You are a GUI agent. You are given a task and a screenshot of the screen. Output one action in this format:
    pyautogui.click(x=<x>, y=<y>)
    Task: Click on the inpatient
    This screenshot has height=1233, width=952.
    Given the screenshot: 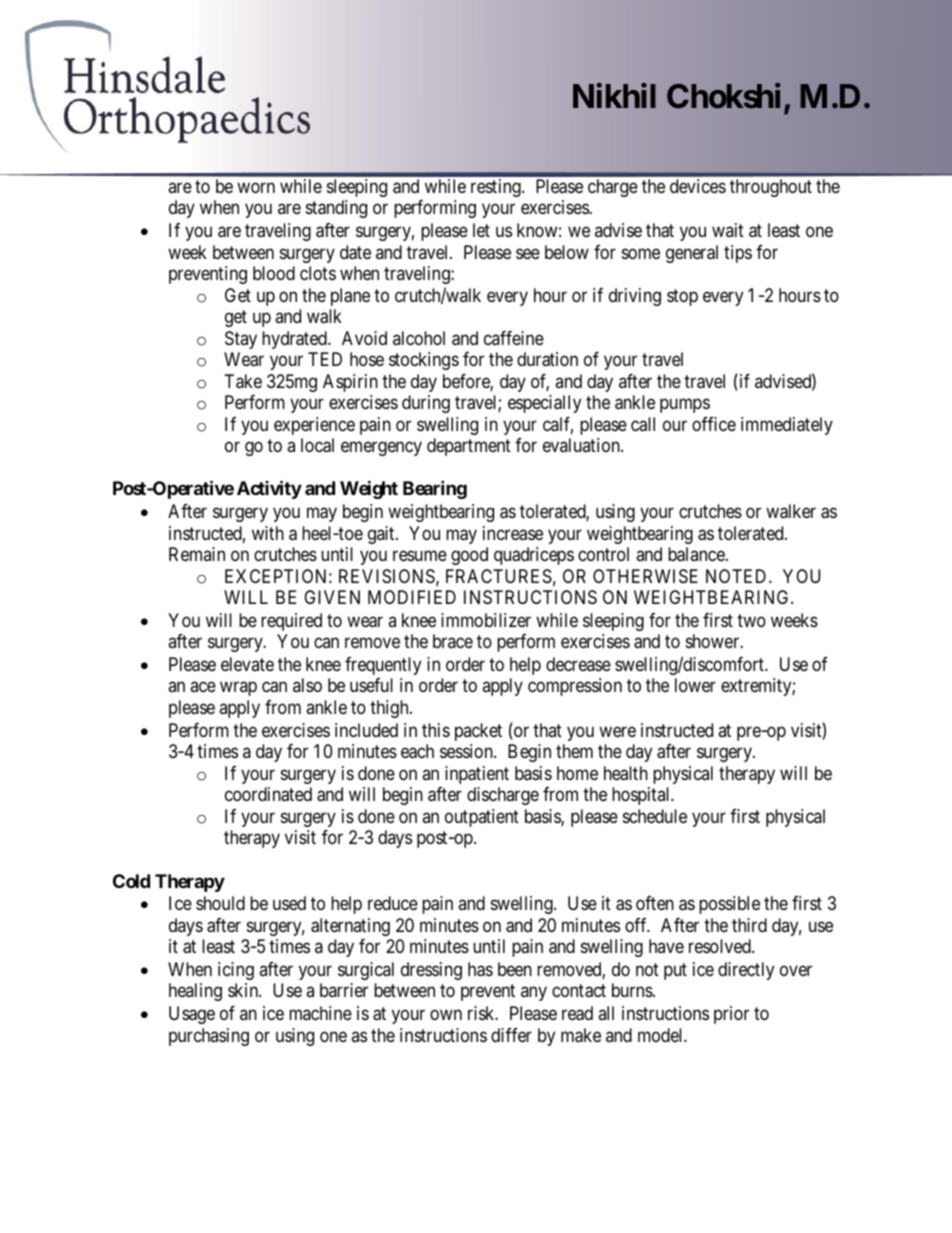 What is the action you would take?
    pyautogui.click(x=477, y=775)
